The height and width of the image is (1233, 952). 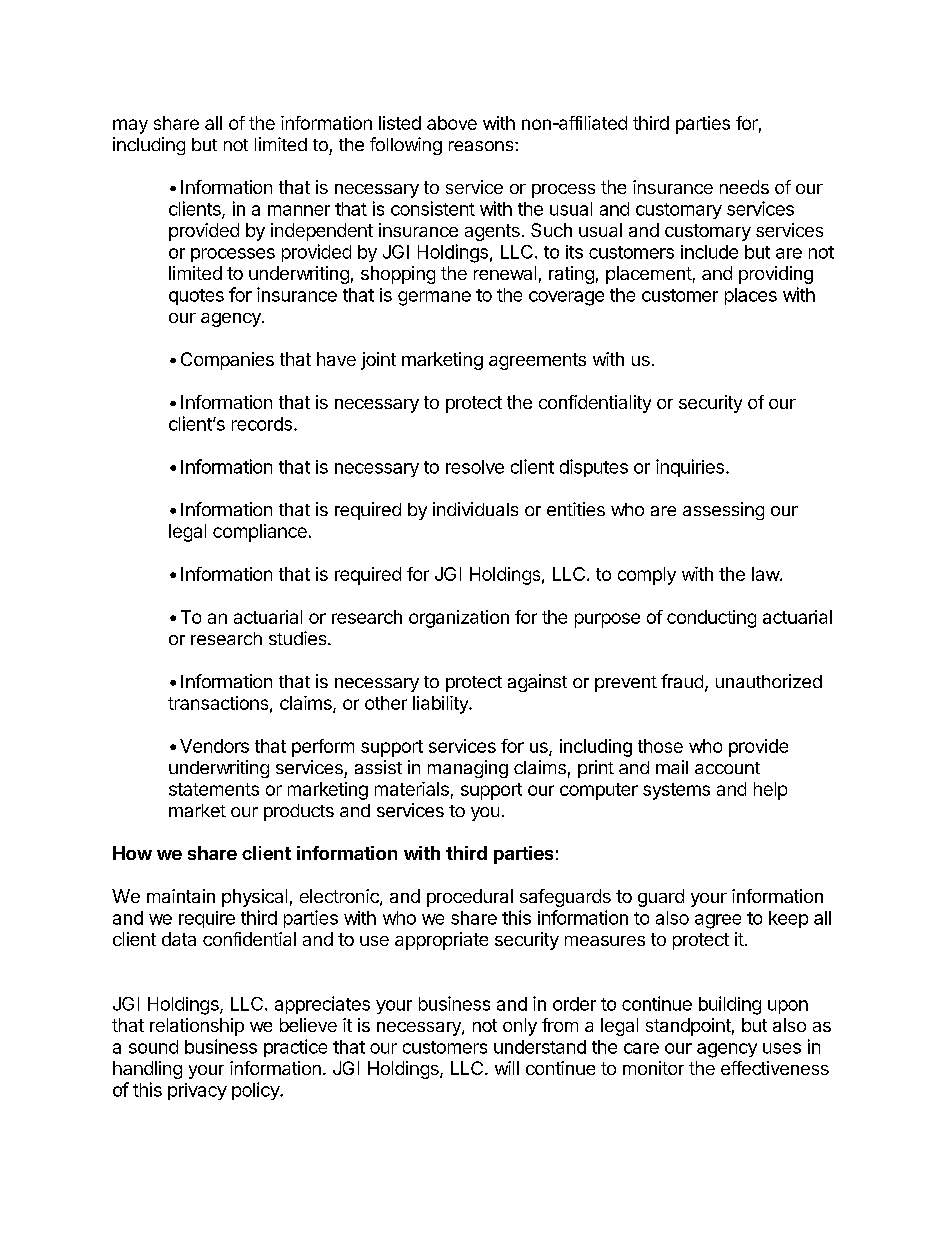 What do you see at coordinates (197, 1091) in the image?
I see `privacy` at bounding box center [197, 1091].
